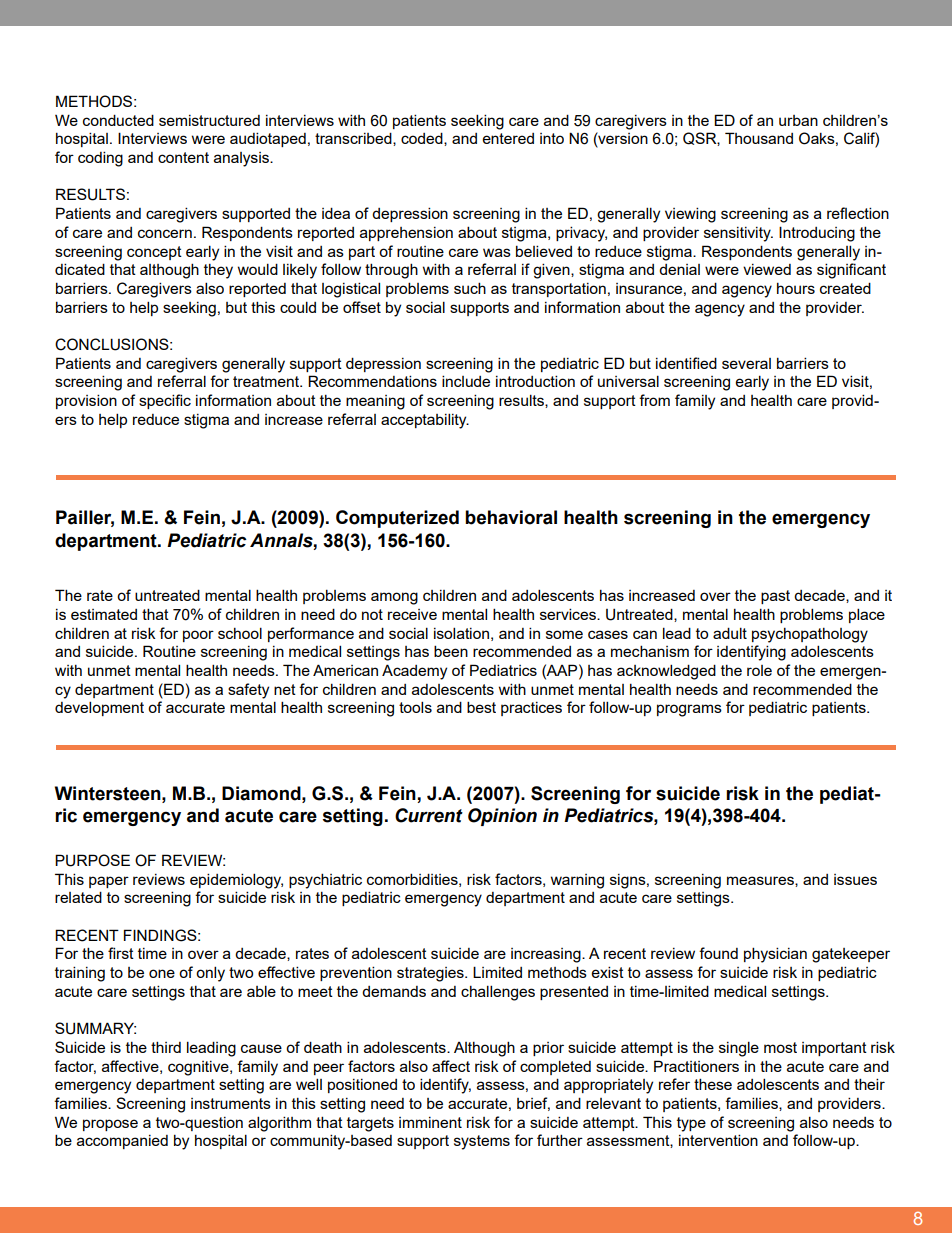  Describe the element at coordinates (430, 1122) in the screenshot. I see `imminent` at that location.
